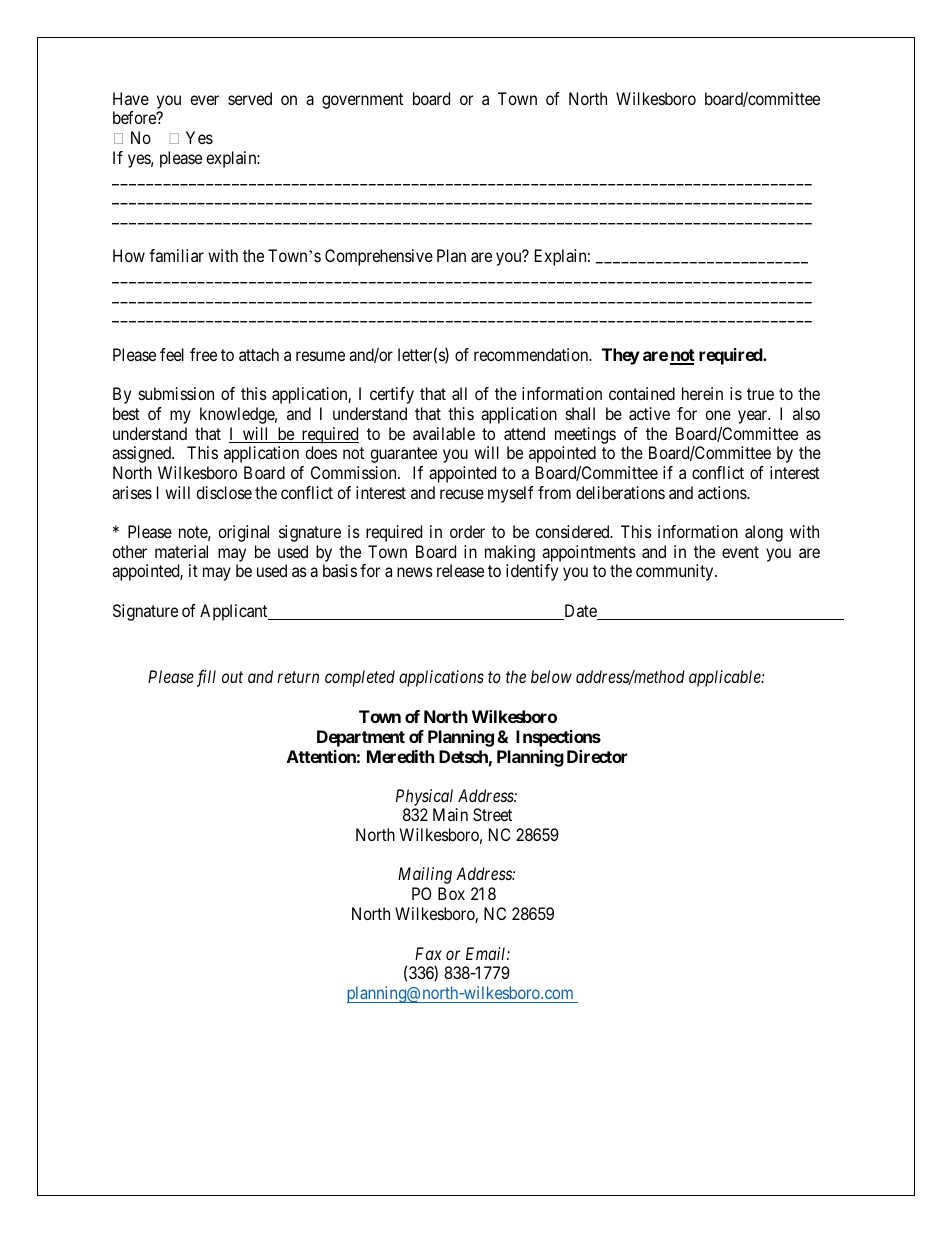 The image size is (952, 1233). What do you see at coordinates (444, 433) in the document?
I see `available` at bounding box center [444, 433].
